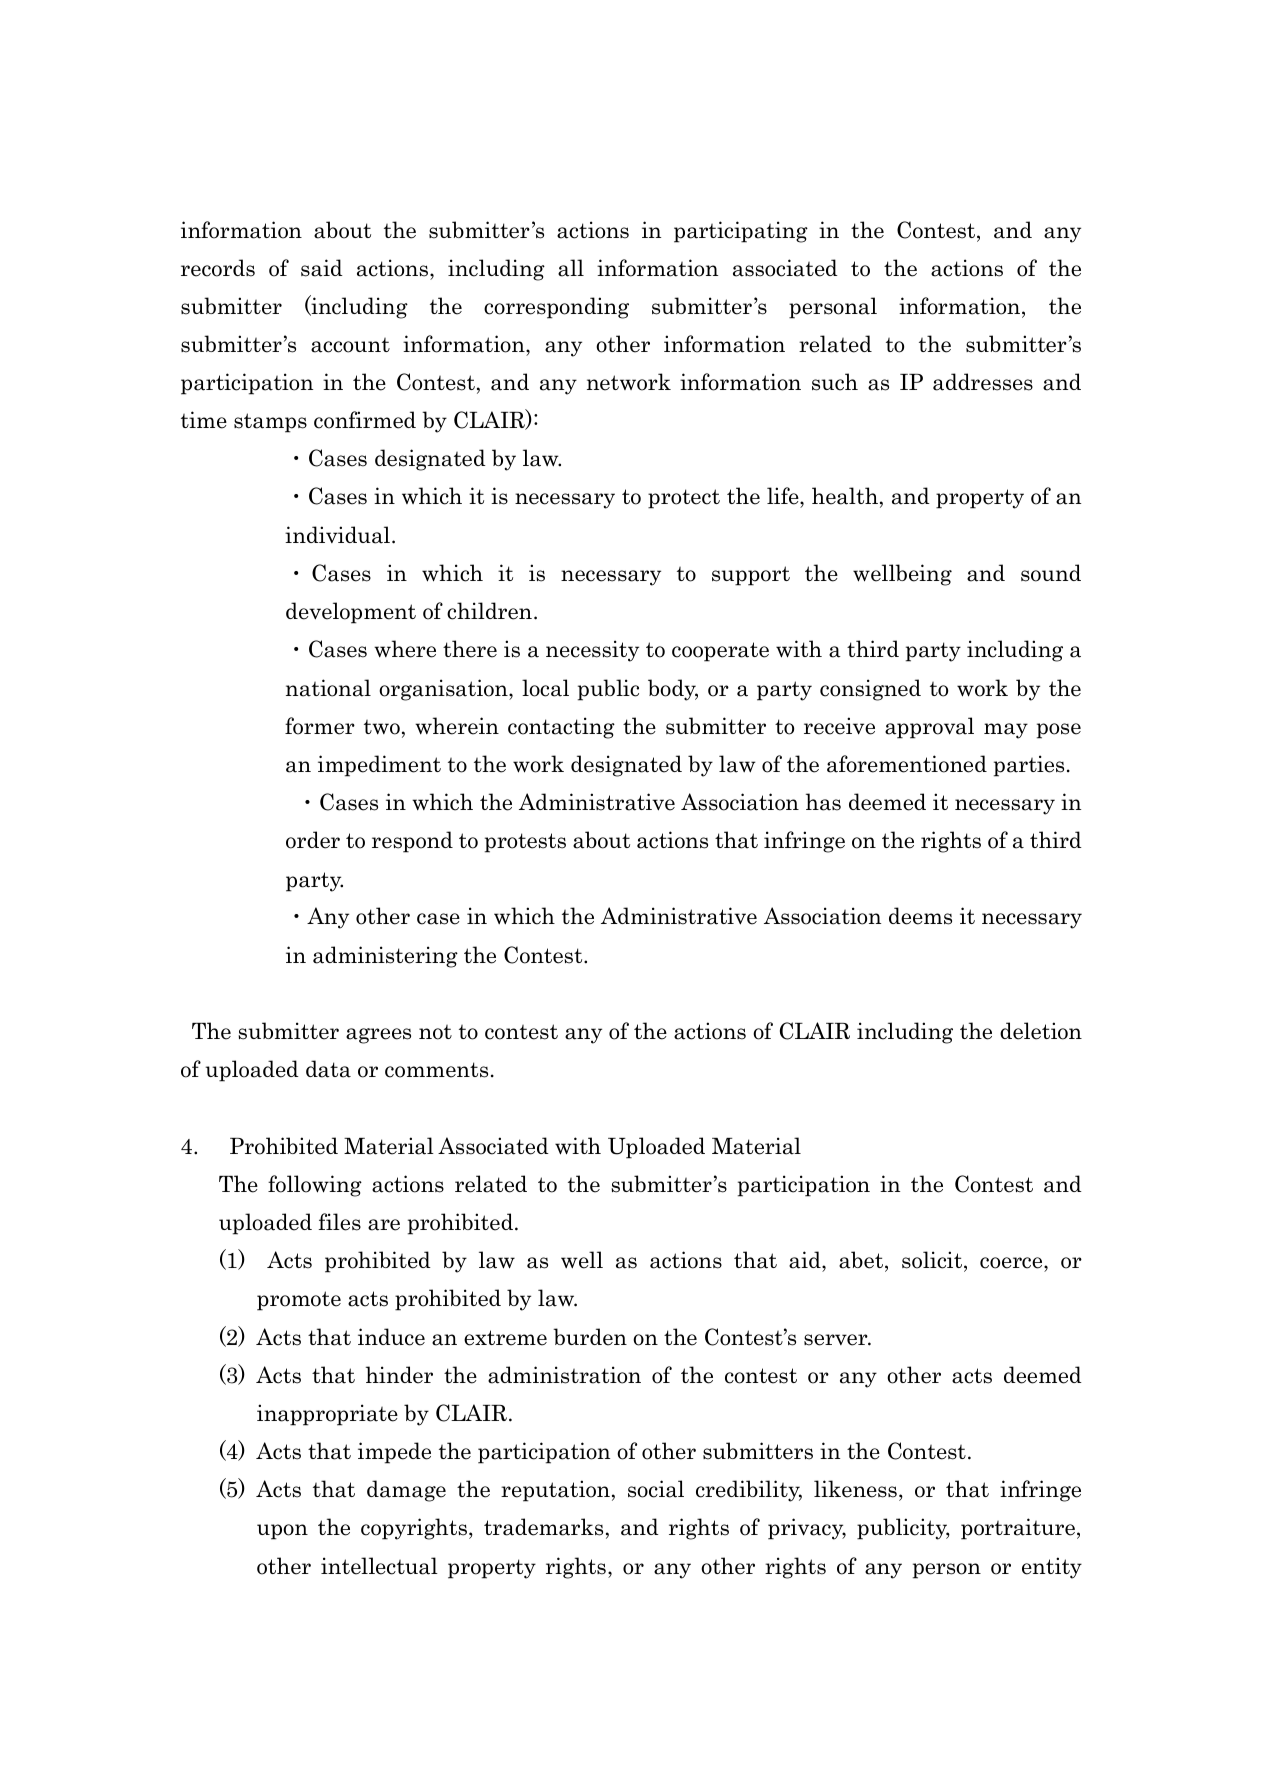 This image has height=1785, width=1262. What do you see at coordinates (328, 1069) in the image?
I see `data` at bounding box center [328, 1069].
